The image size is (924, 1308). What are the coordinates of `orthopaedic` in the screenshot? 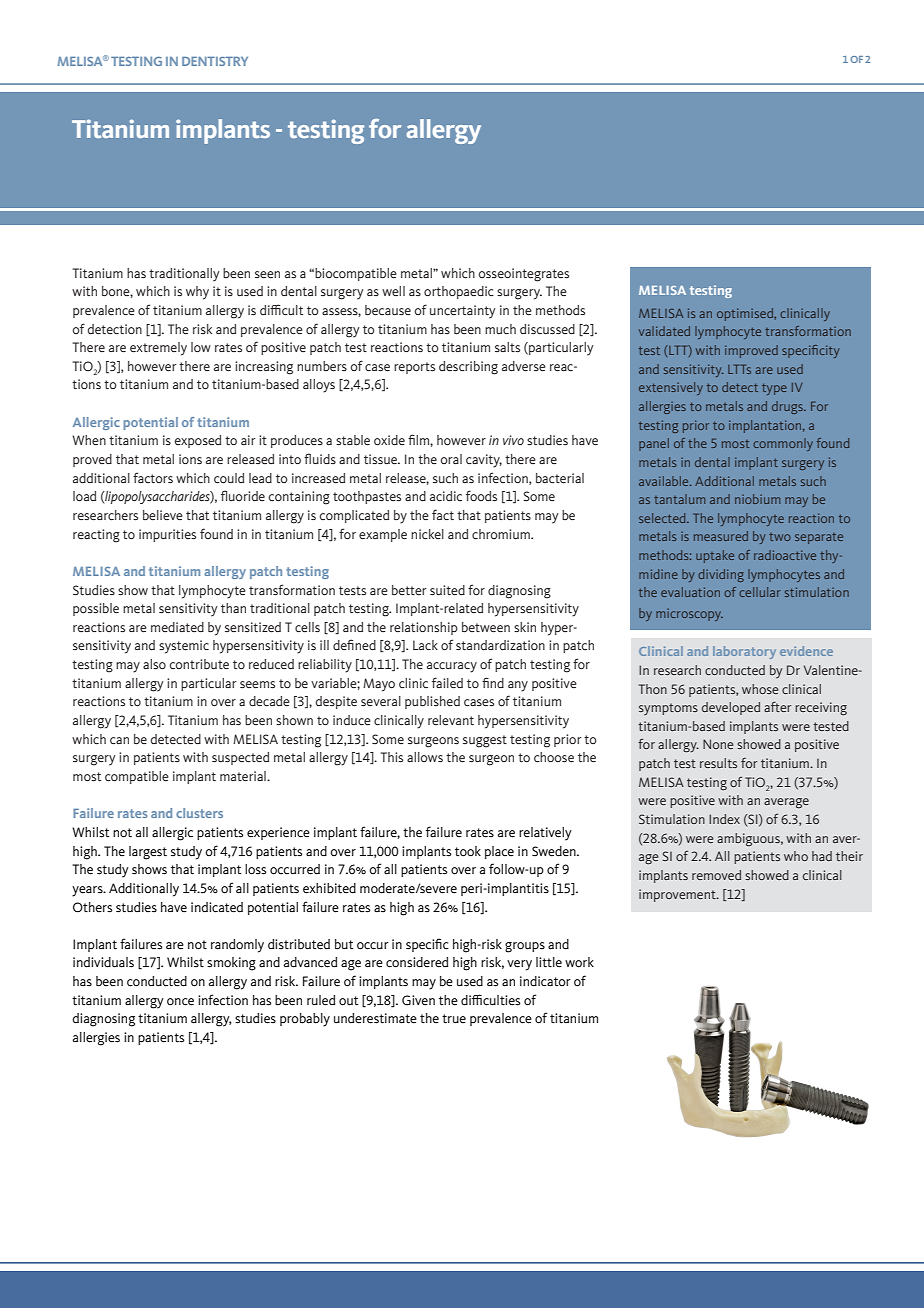 It's located at (459, 292).
